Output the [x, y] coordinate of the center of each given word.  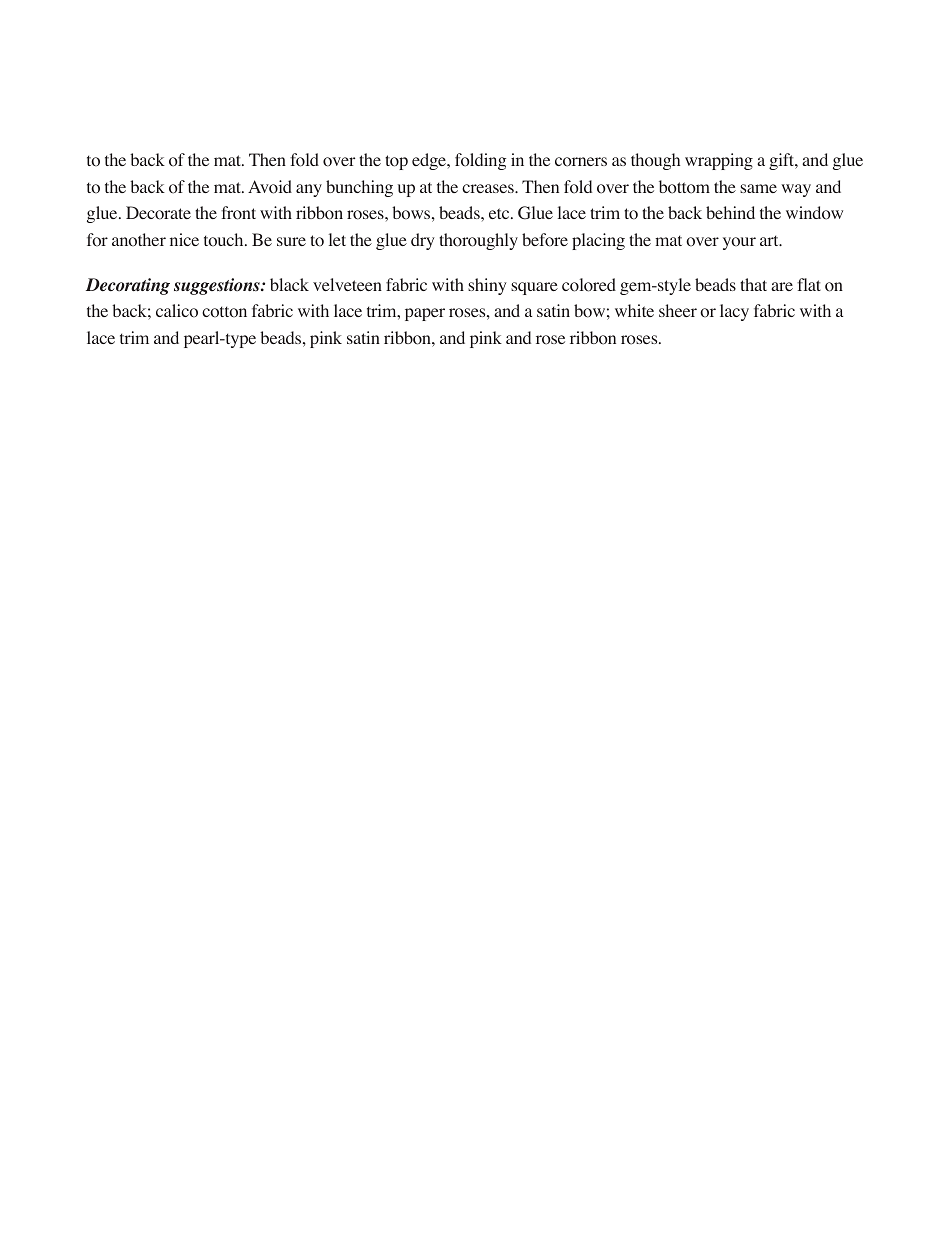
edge [430, 161]
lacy [734, 312]
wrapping [719, 161]
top [396, 162]
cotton [224, 312]
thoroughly [478, 241]
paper [425, 314]
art [770, 240]
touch [225, 240]
